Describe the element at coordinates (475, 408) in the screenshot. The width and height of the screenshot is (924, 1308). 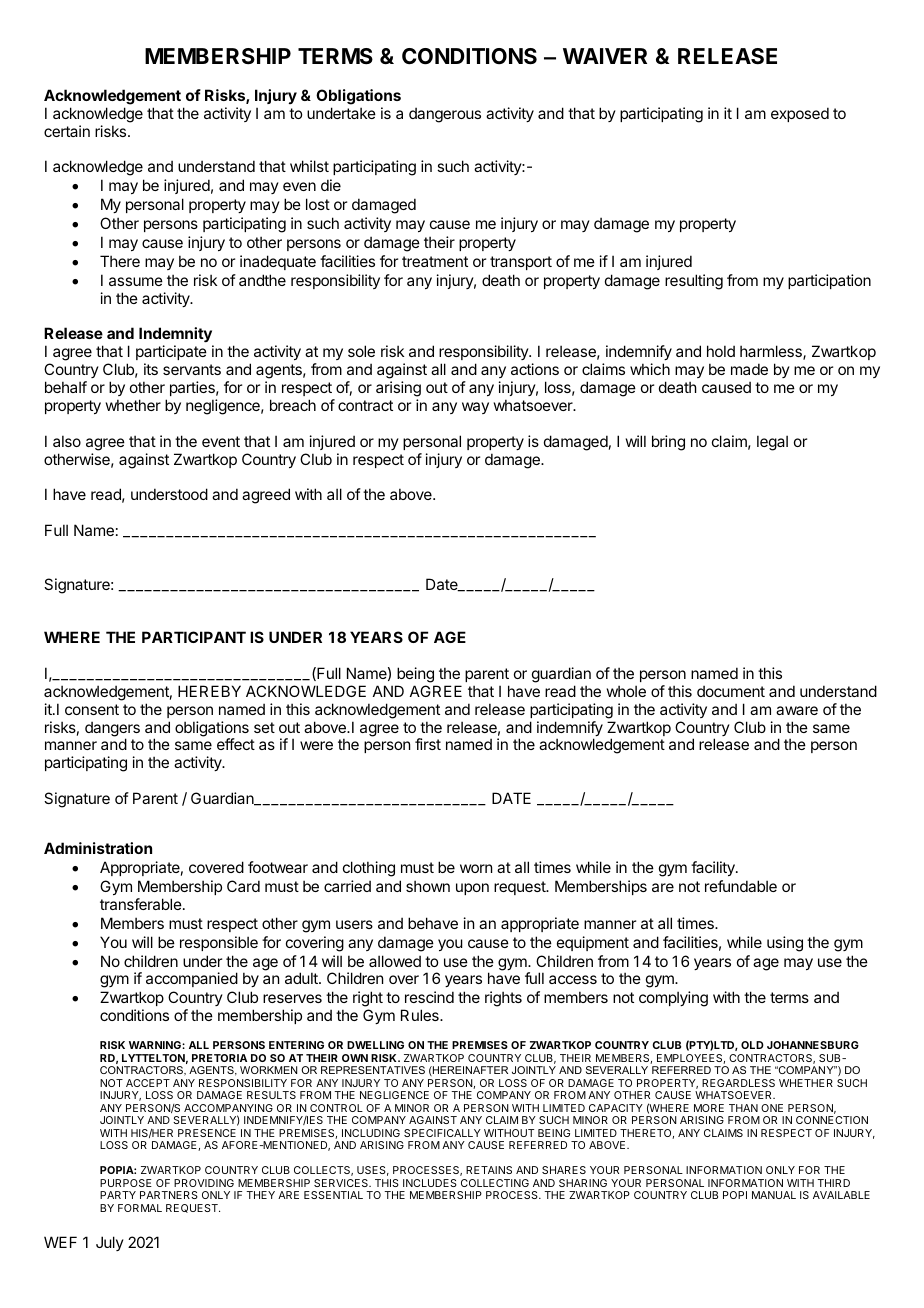
I see `way` at that location.
